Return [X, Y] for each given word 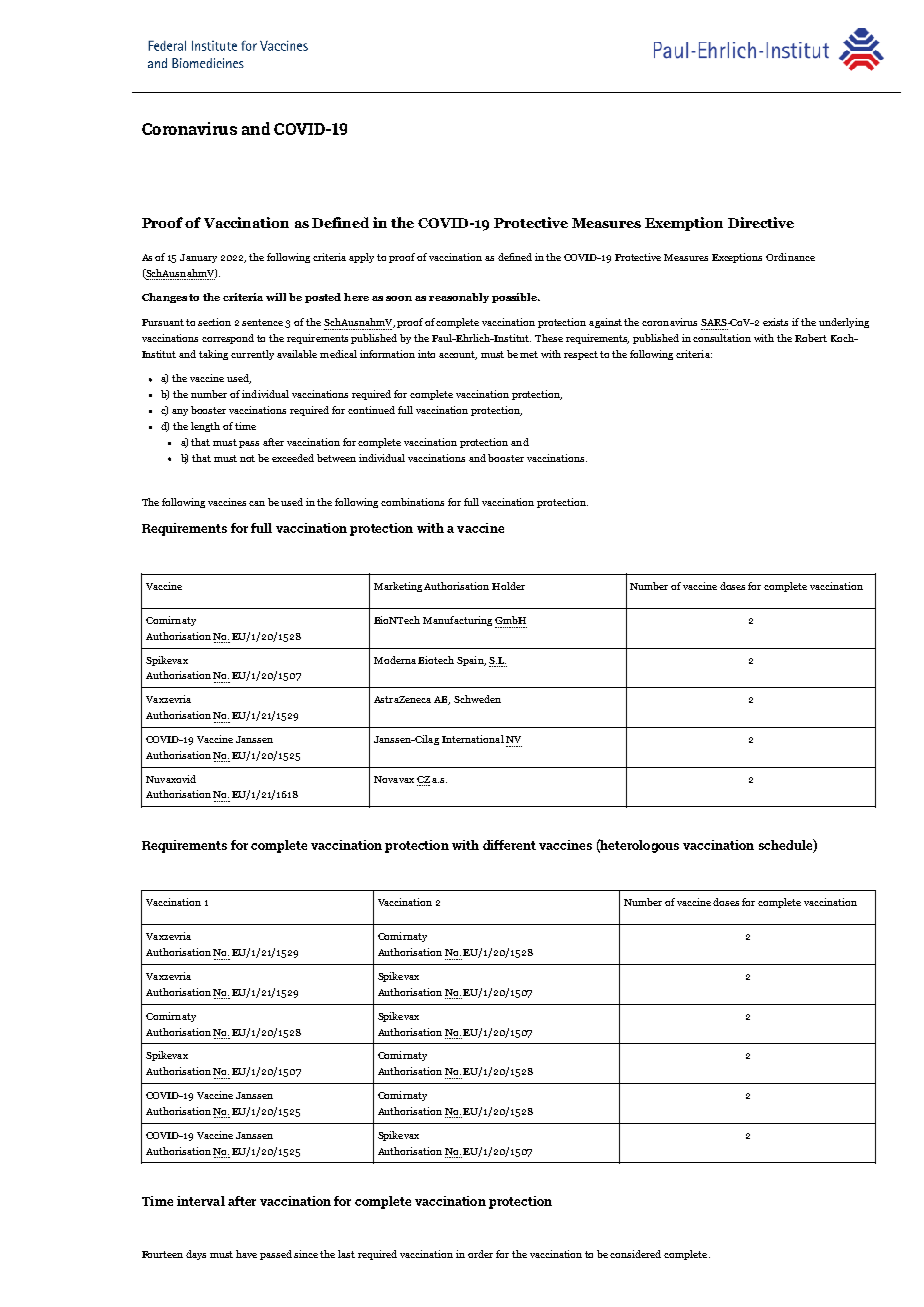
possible [515, 298]
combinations [412, 502]
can [257, 503]
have [246, 1254]
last [346, 1254]
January [198, 258]
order [480, 1254]
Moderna [396, 660]
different [509, 845]
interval [201, 1201]
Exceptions [737, 258]
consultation [722, 338]
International [473, 739]
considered [635, 1254]
